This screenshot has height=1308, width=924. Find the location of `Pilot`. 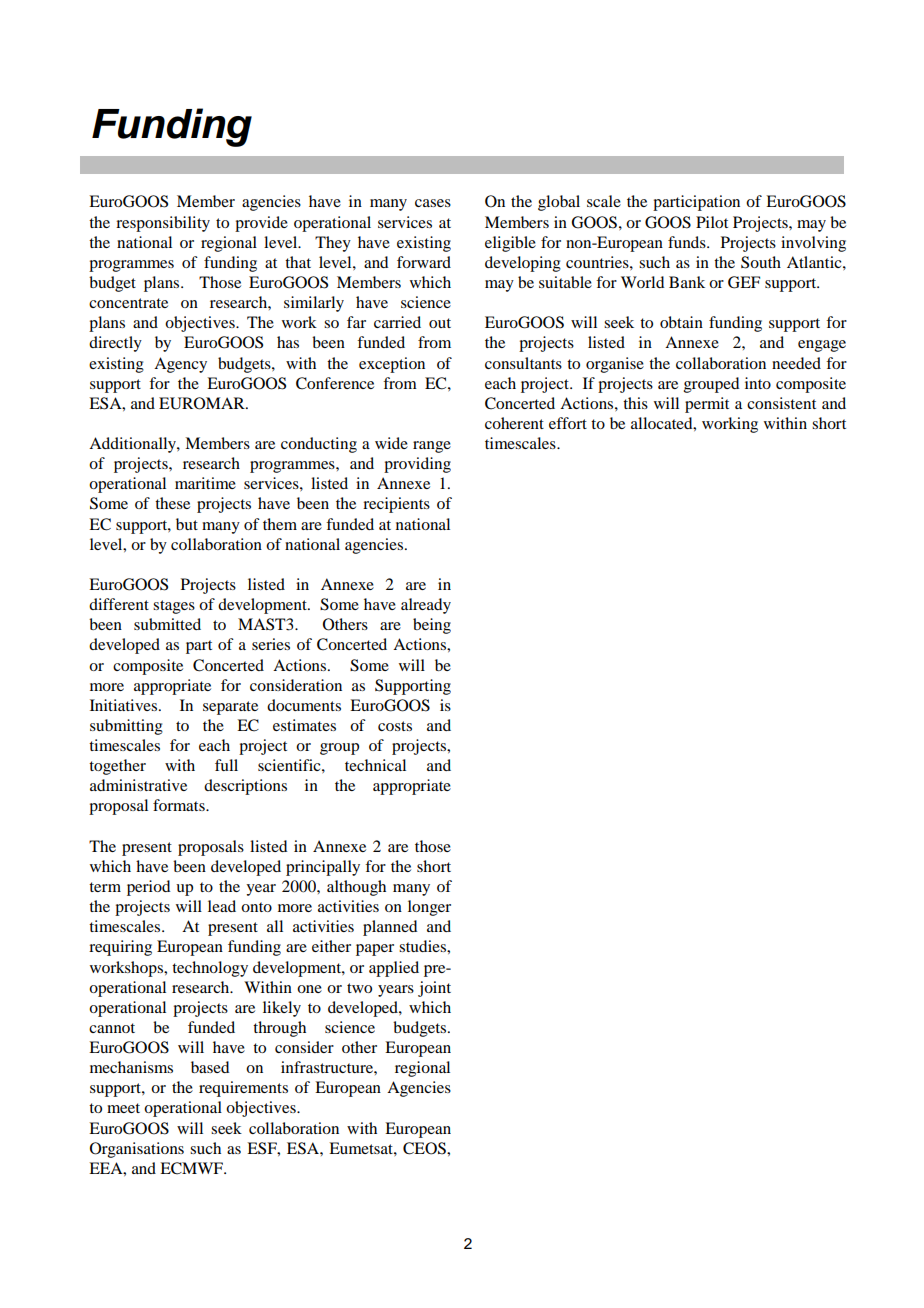

Pilot is located at coordinates (712, 222).
